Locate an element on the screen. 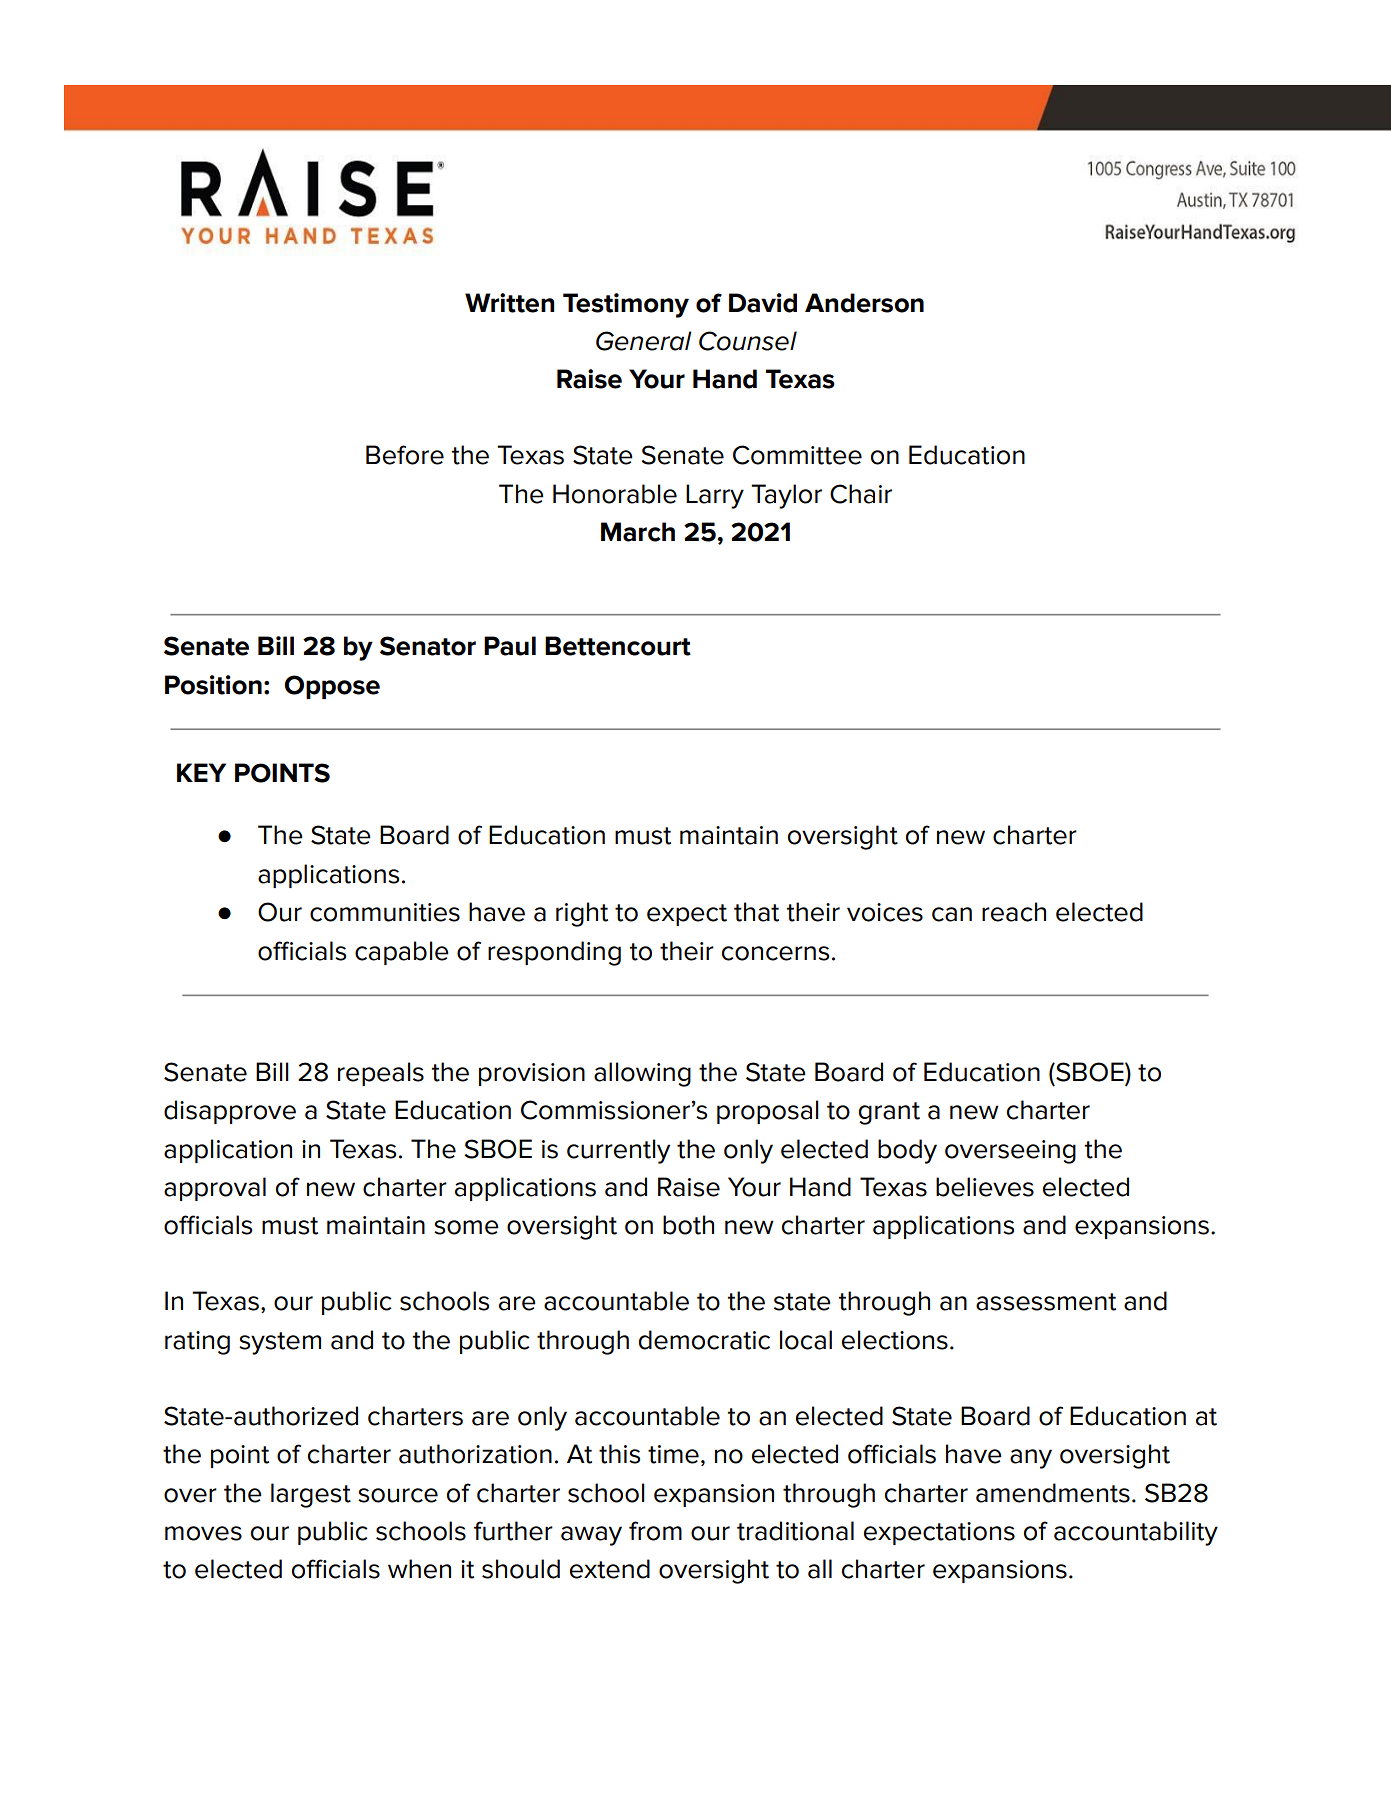 This screenshot has height=1800, width=1391. from is located at coordinates (655, 1531).
